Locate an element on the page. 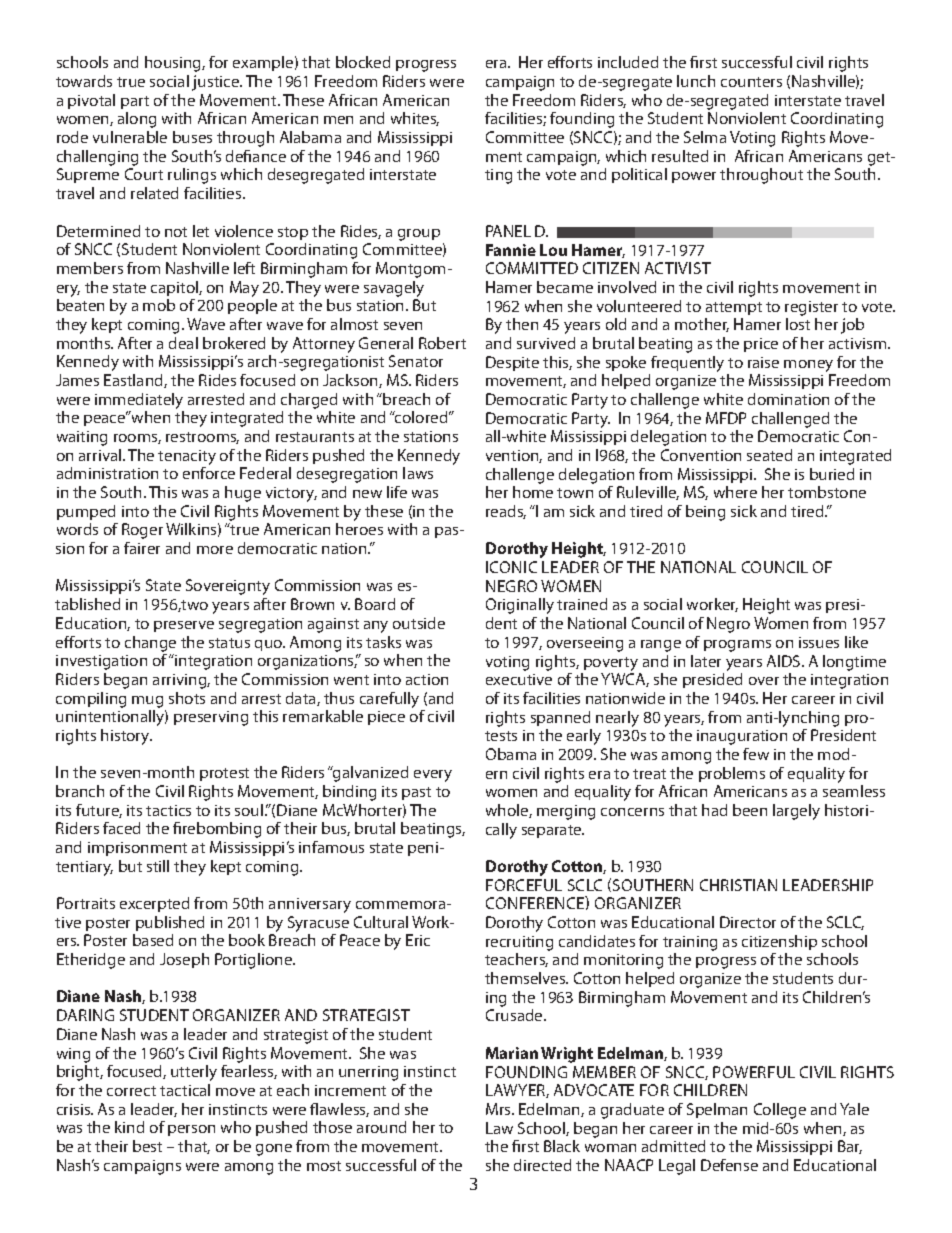 The width and height of the document is (952, 1233). along is located at coordinates (137, 120).
